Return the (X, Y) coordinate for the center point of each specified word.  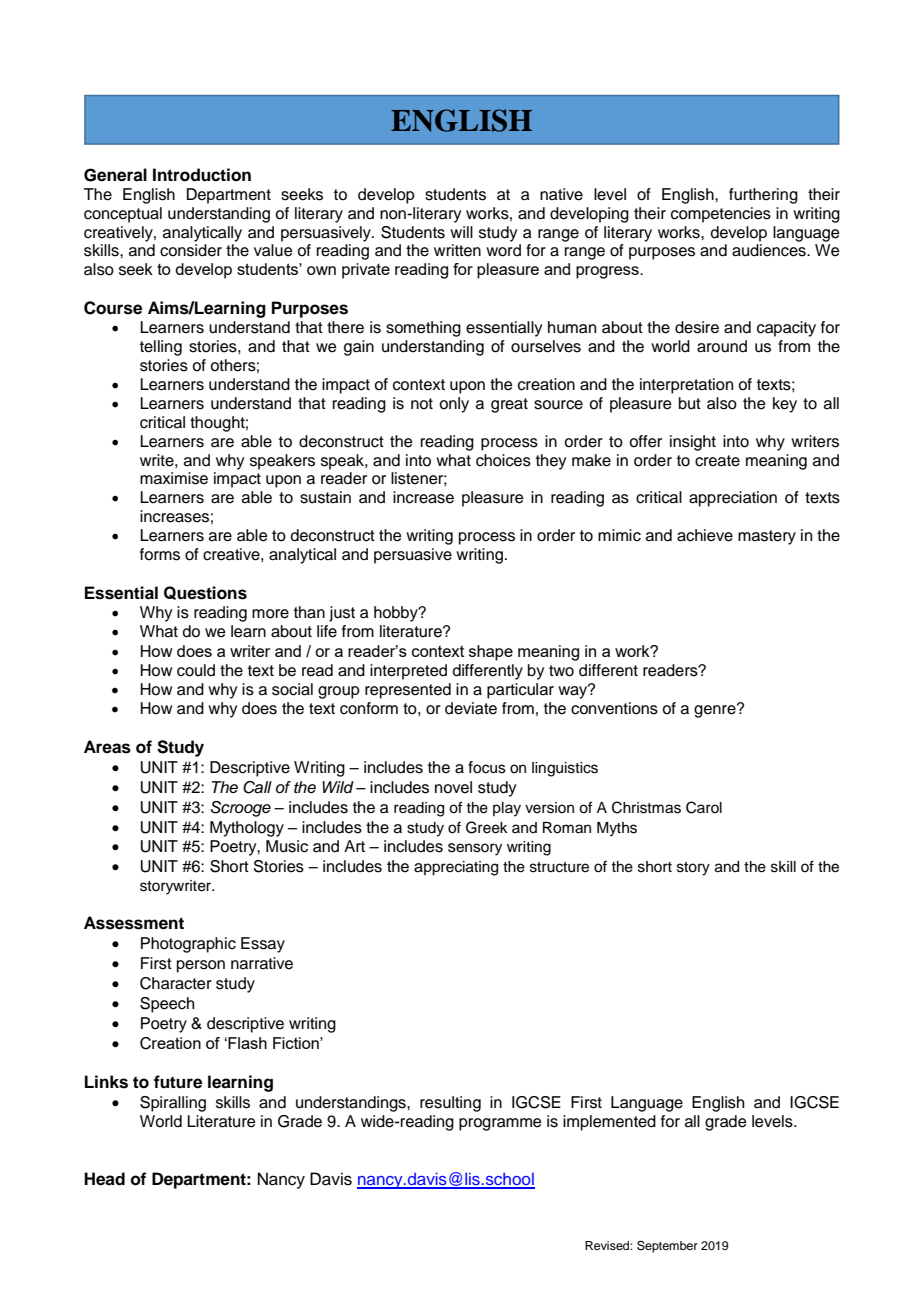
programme (500, 1124)
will (461, 232)
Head (104, 1179)
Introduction (202, 175)
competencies (721, 215)
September (667, 1247)
